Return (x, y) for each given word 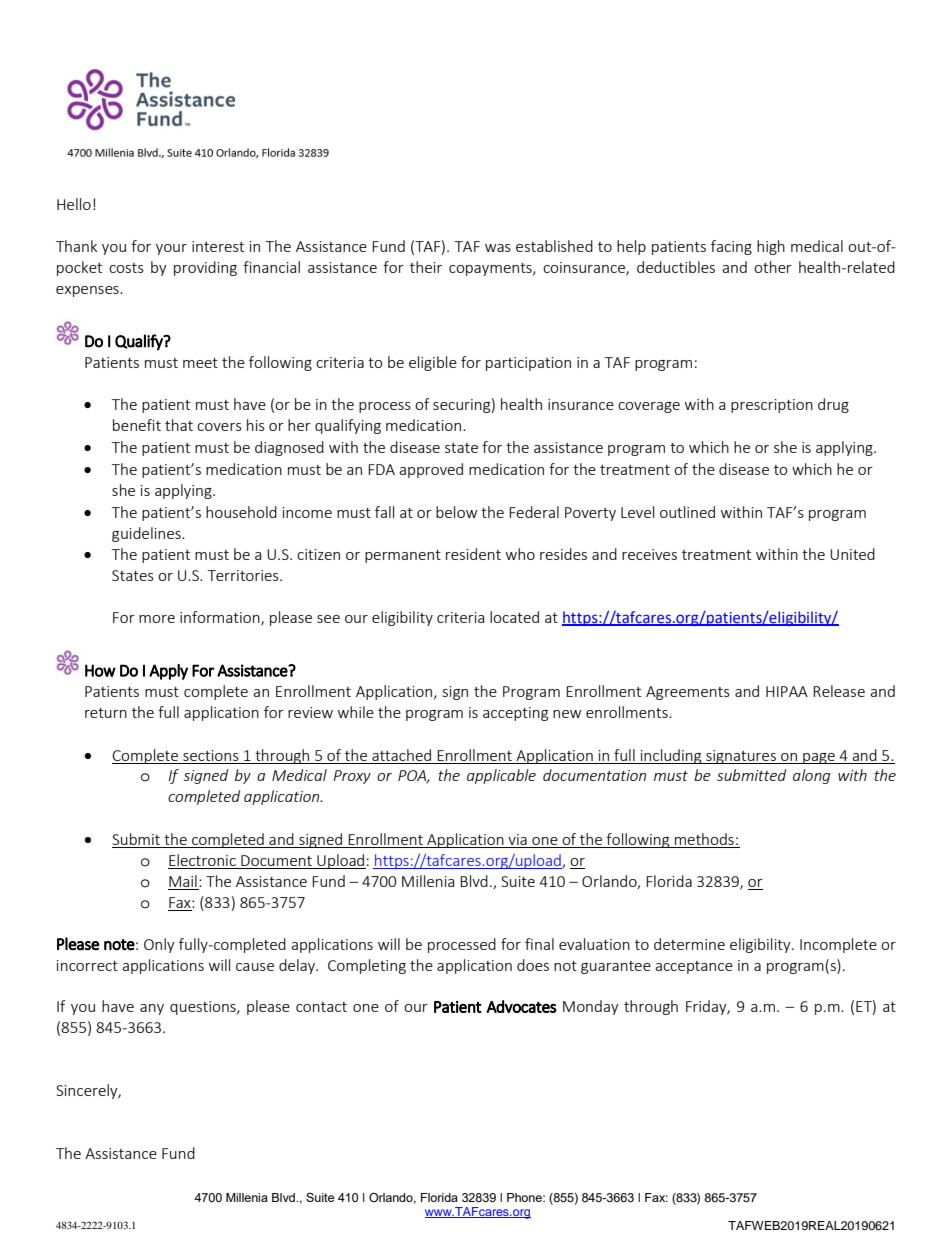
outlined (687, 512)
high (771, 247)
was (498, 248)
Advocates (521, 1006)
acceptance (694, 967)
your (171, 249)
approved (431, 470)
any (152, 1009)
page (819, 758)
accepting (515, 714)
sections (211, 755)
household (241, 512)
